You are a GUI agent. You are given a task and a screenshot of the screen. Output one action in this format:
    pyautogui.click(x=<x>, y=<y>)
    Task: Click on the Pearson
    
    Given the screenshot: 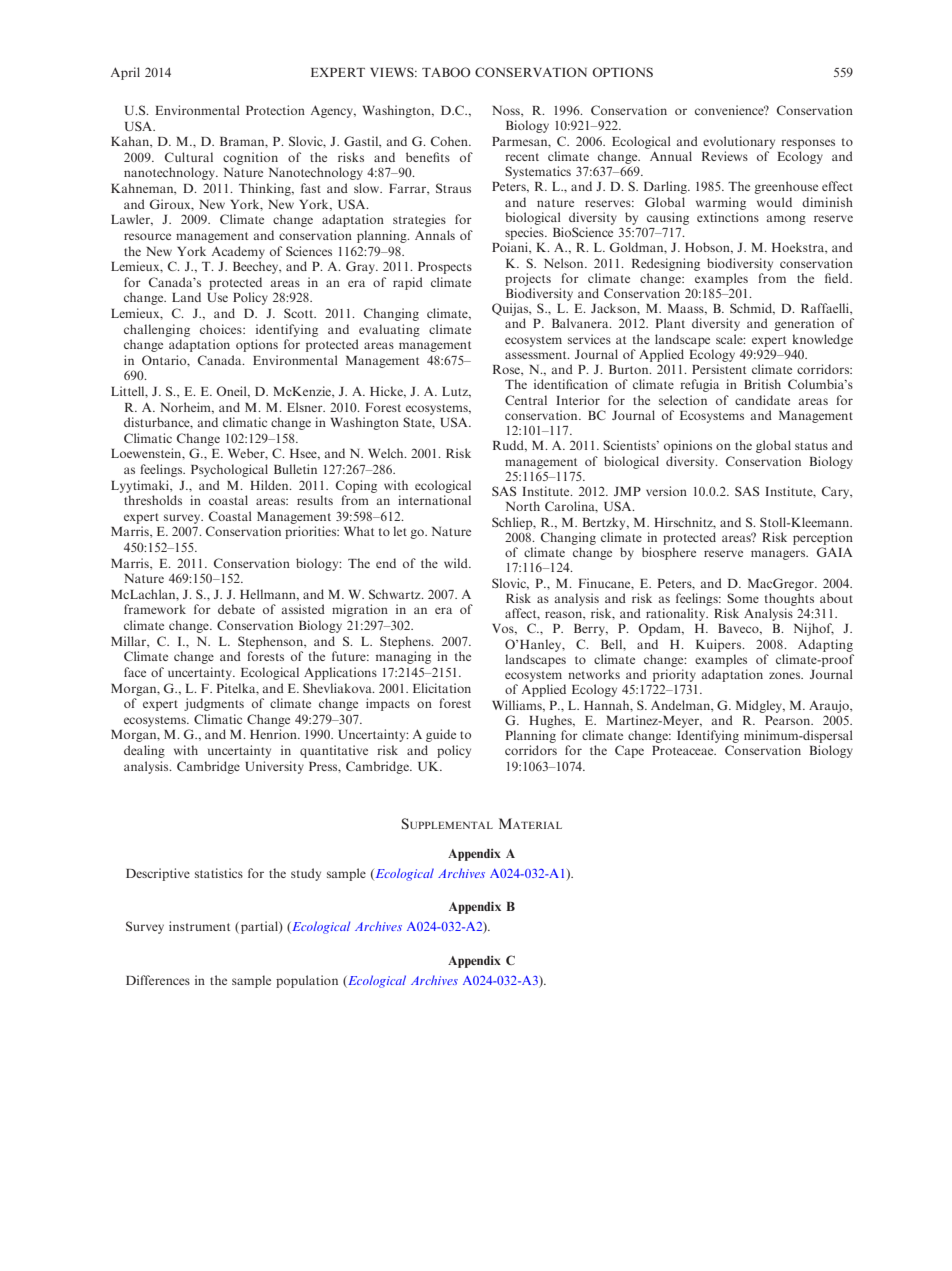 What is the action you would take?
    pyautogui.click(x=789, y=720)
